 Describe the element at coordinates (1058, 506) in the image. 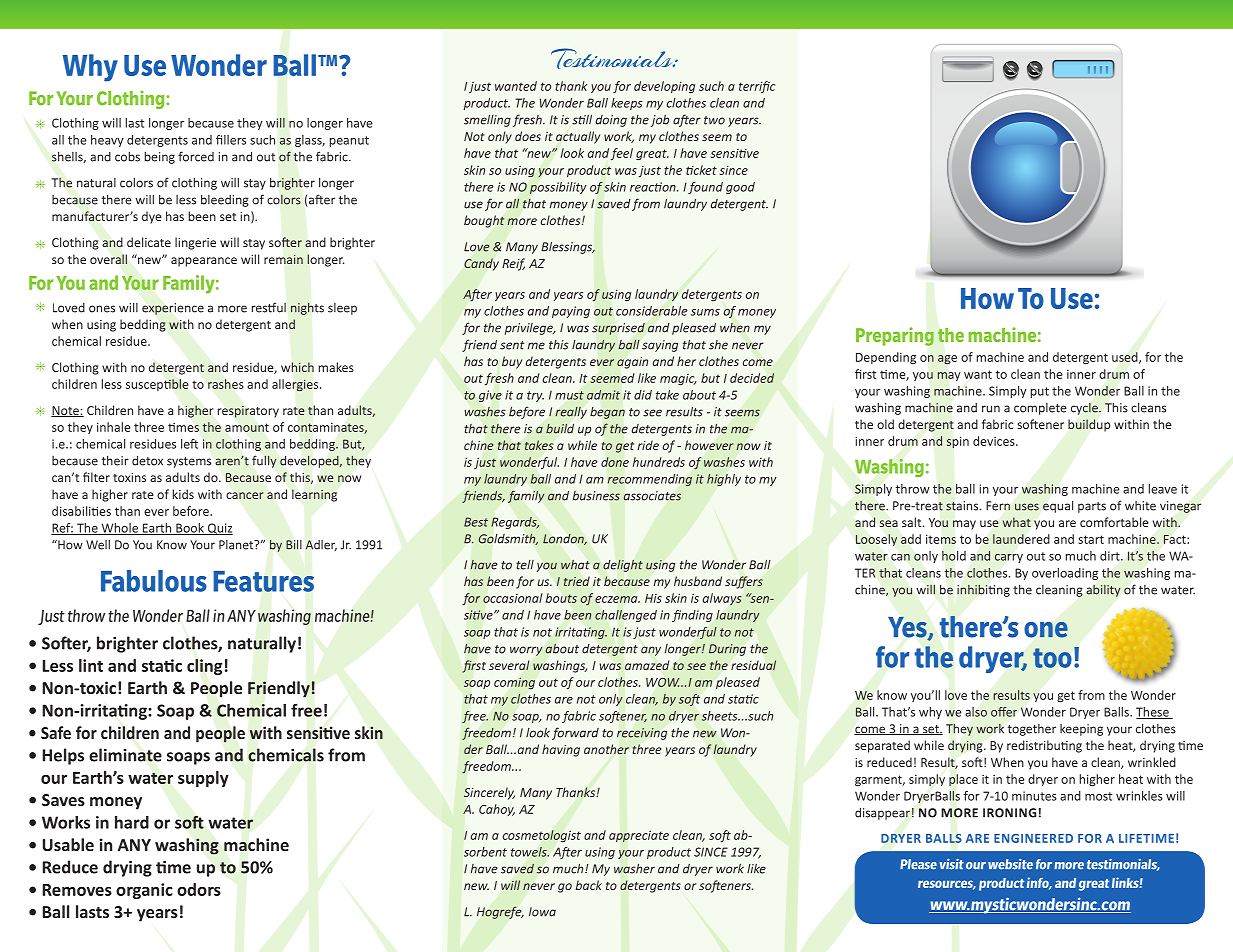

I see `equal` at that location.
